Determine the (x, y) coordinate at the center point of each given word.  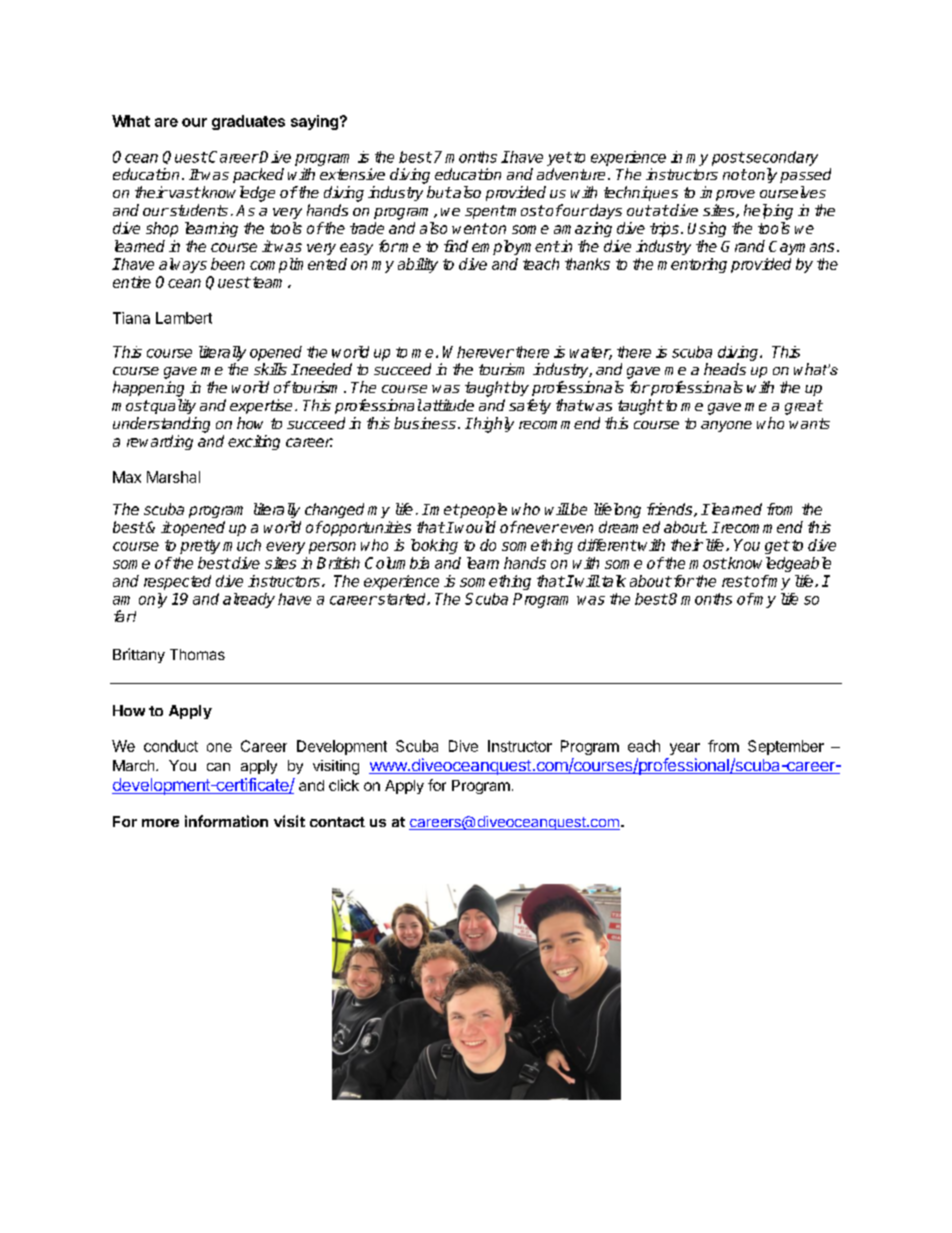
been (228, 264)
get (777, 547)
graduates (248, 122)
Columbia (397, 563)
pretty (200, 547)
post (728, 159)
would (475, 527)
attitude (447, 405)
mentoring (692, 265)
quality (172, 406)
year (685, 749)
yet (559, 159)
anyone (726, 426)
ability (418, 265)
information (226, 821)
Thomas (197, 654)
